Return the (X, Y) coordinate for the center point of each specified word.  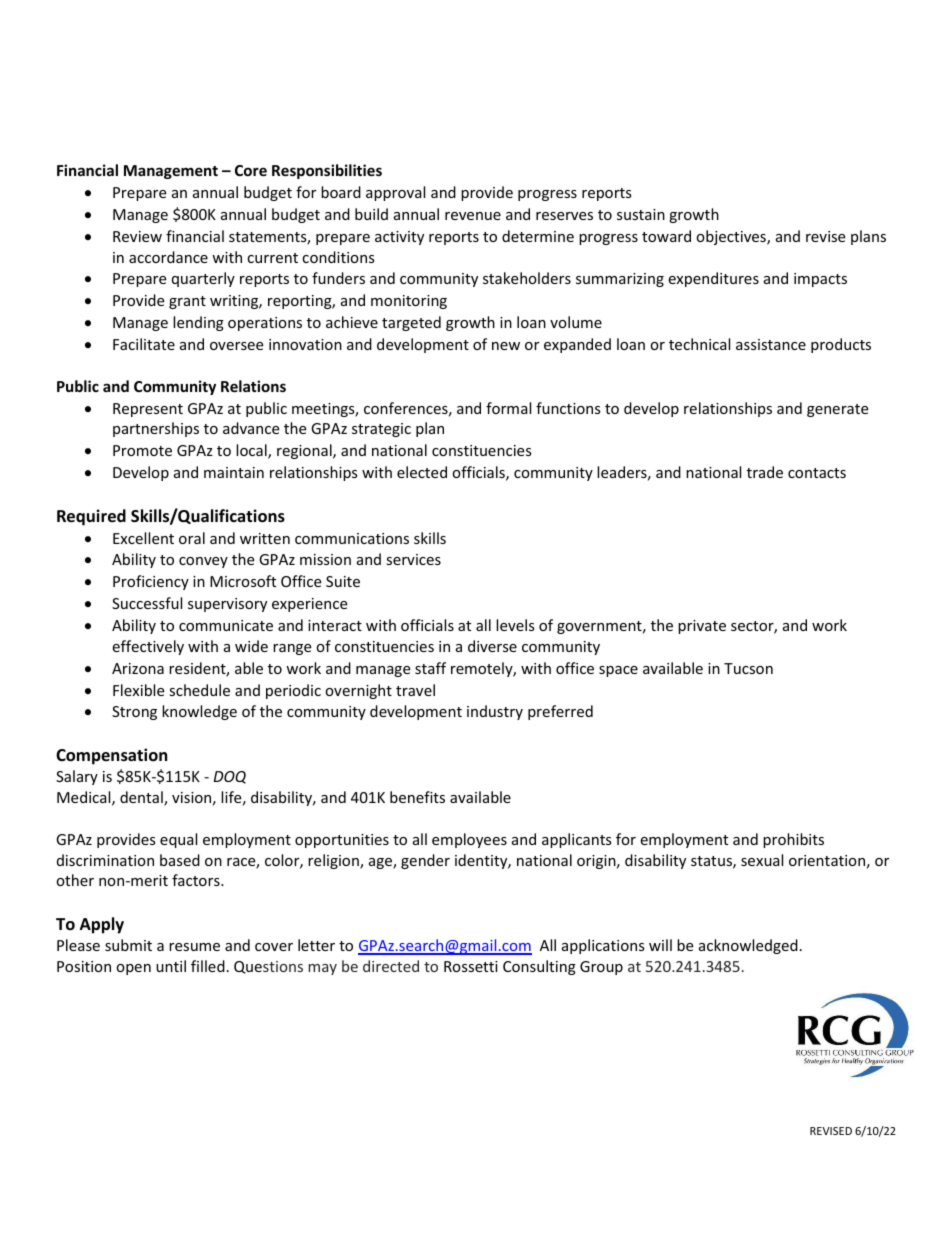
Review (137, 236)
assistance (771, 344)
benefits (417, 797)
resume (194, 947)
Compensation (111, 756)
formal (508, 408)
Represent (148, 410)
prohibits (793, 840)
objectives (732, 237)
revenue (473, 216)
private (702, 627)
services (413, 559)
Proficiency (151, 582)
